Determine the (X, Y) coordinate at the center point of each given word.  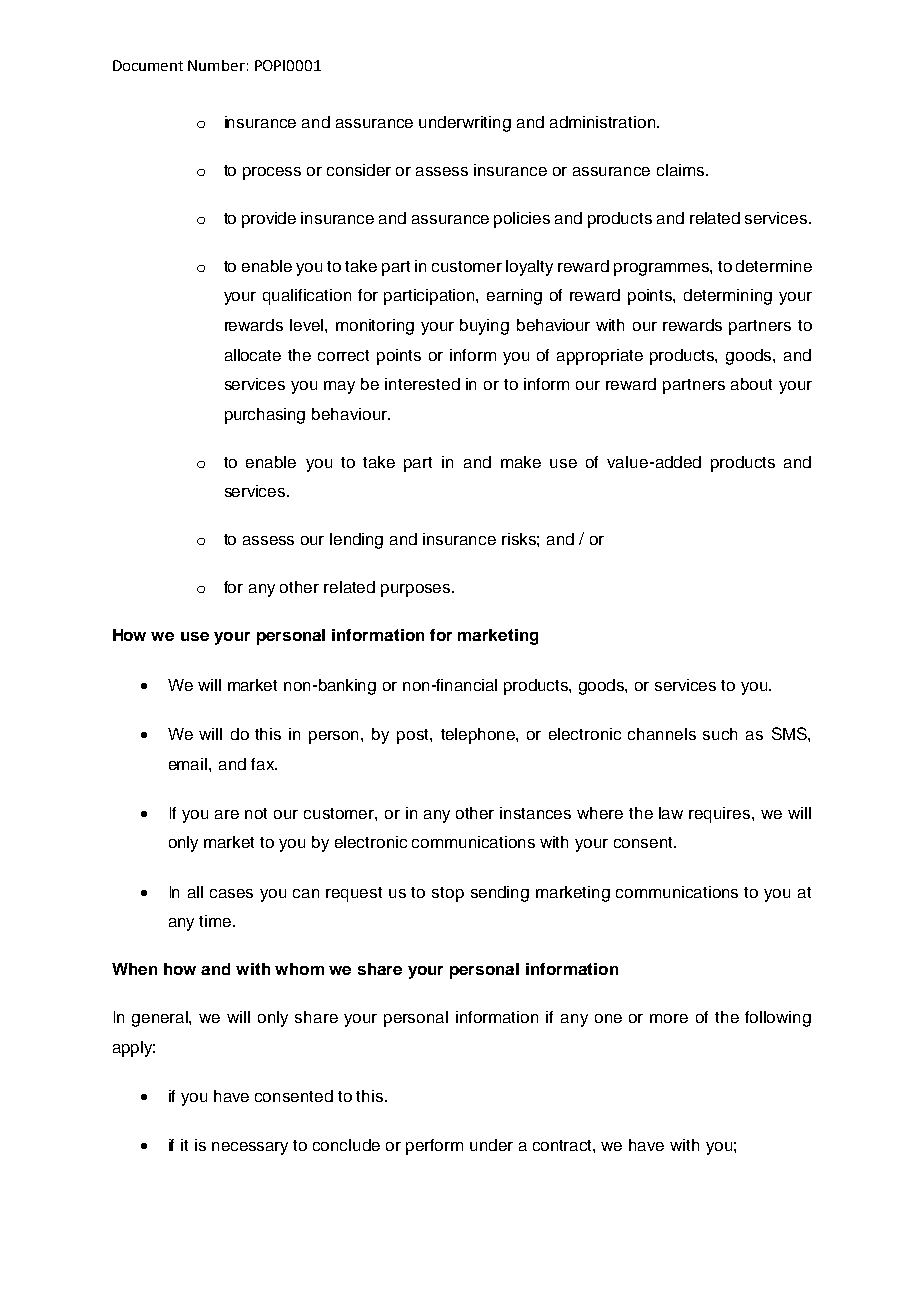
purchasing (265, 416)
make (521, 462)
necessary (250, 1148)
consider (359, 170)
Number (216, 65)
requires (721, 815)
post (414, 736)
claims (682, 170)
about (751, 384)
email (189, 764)
